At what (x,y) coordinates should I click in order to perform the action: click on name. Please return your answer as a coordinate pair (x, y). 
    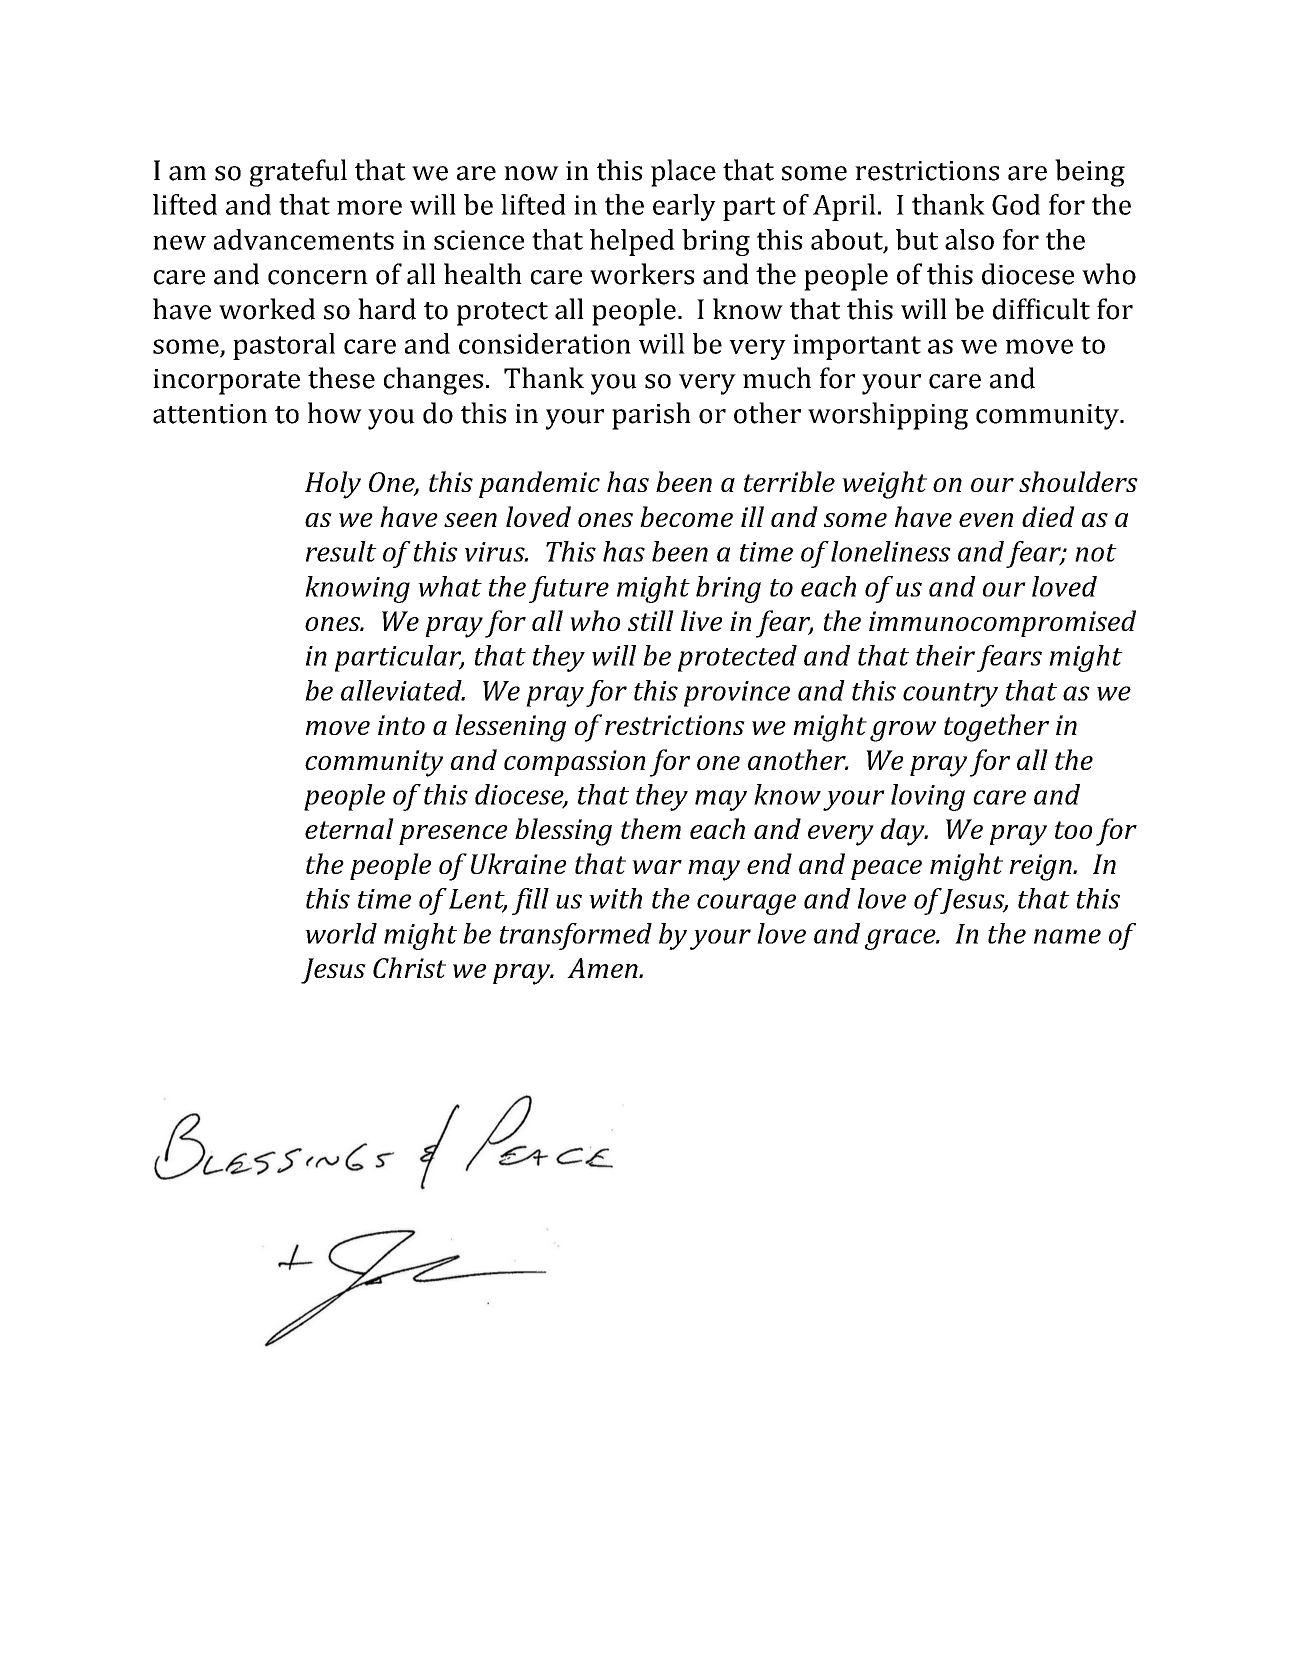
    Looking at the image, I should click on (1067, 936).
